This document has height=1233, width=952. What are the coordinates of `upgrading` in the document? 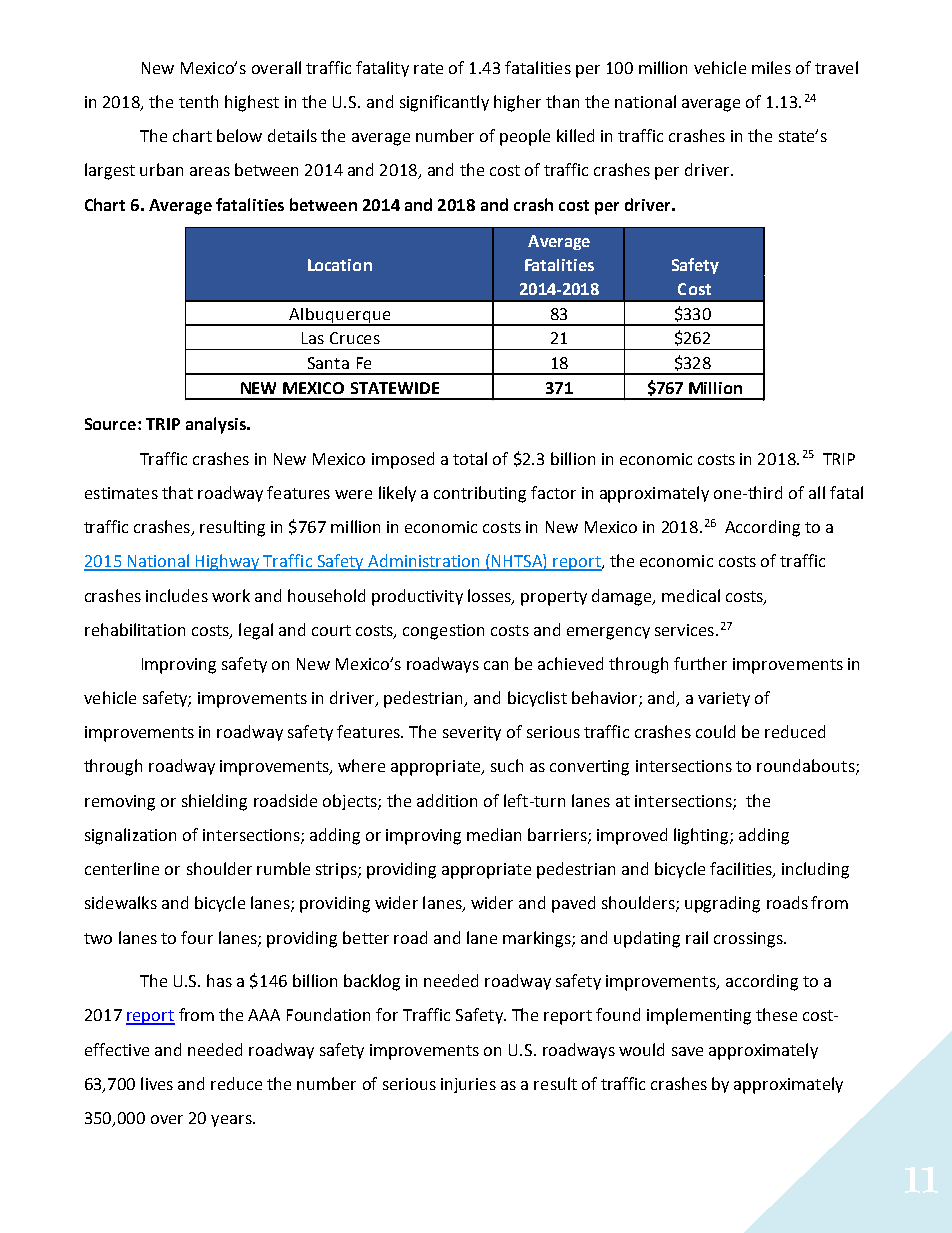 It's located at (722, 904).
